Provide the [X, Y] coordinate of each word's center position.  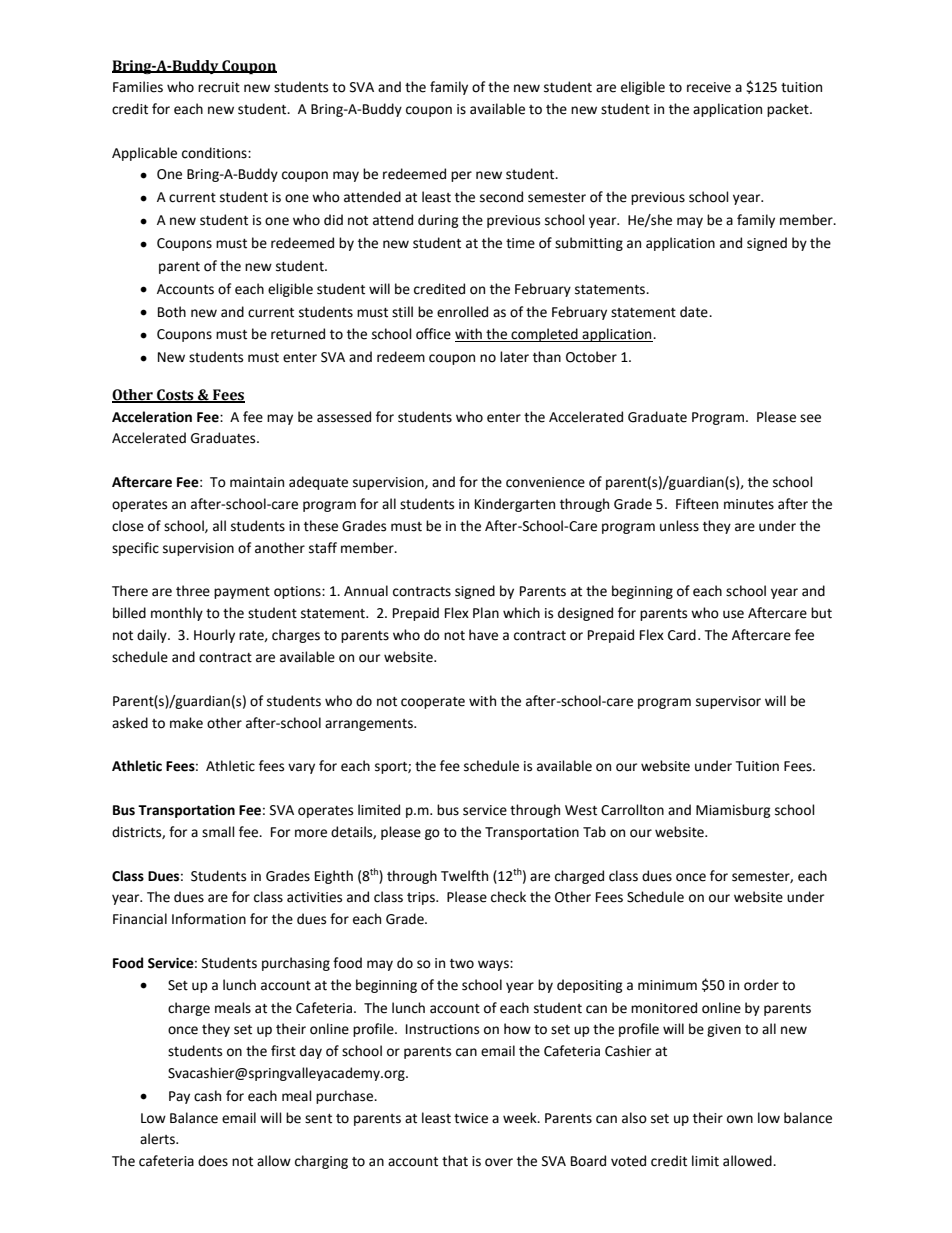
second [501, 197]
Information [209, 919]
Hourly [214, 636]
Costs [175, 396]
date [695, 312]
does [213, 1161]
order [761, 985]
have [483, 635]
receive [709, 87]
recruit [219, 87]
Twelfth [464, 876]
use [733, 614]
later [514, 357]
